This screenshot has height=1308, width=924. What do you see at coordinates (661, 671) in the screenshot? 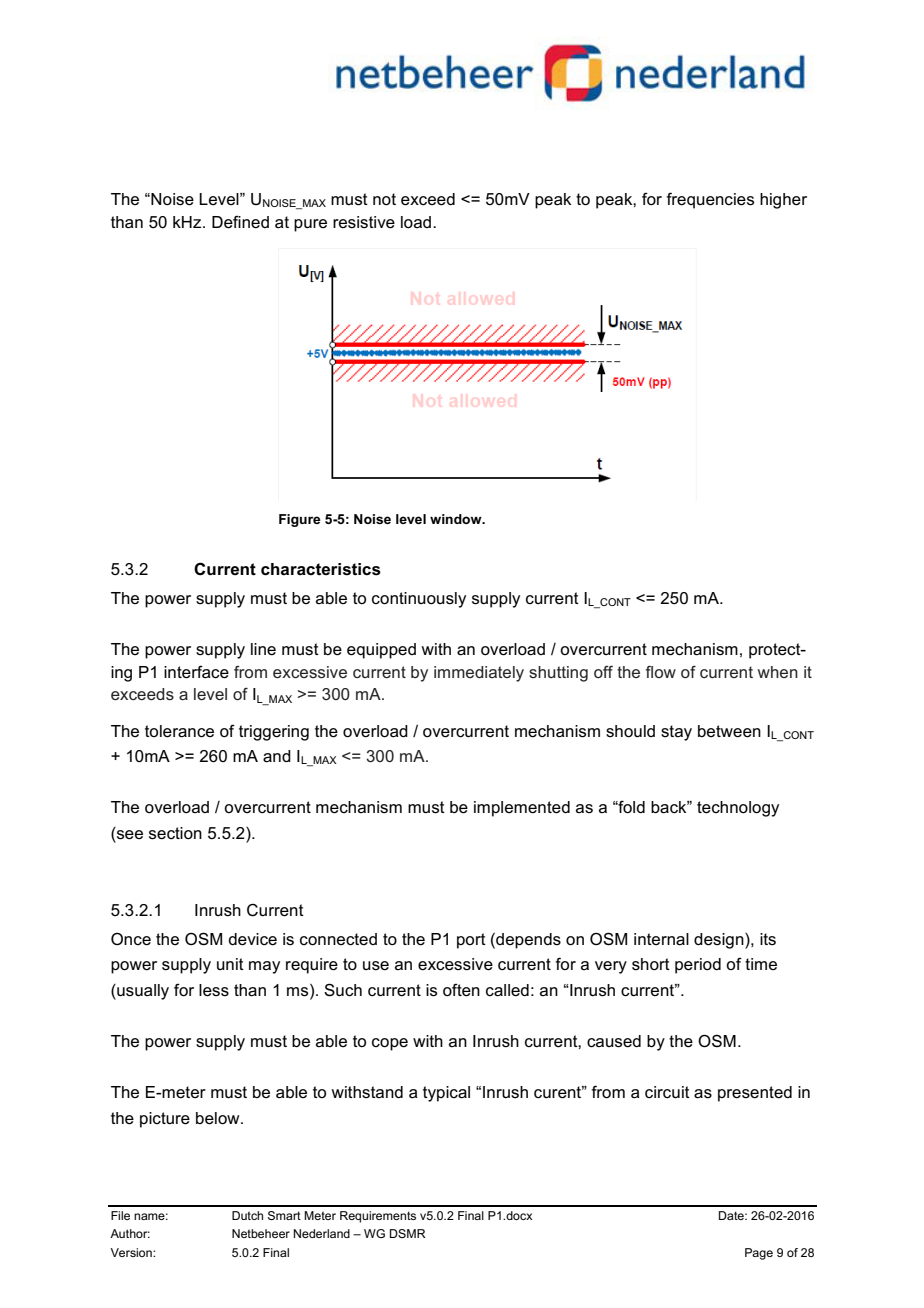
I see `flow` at bounding box center [661, 671].
